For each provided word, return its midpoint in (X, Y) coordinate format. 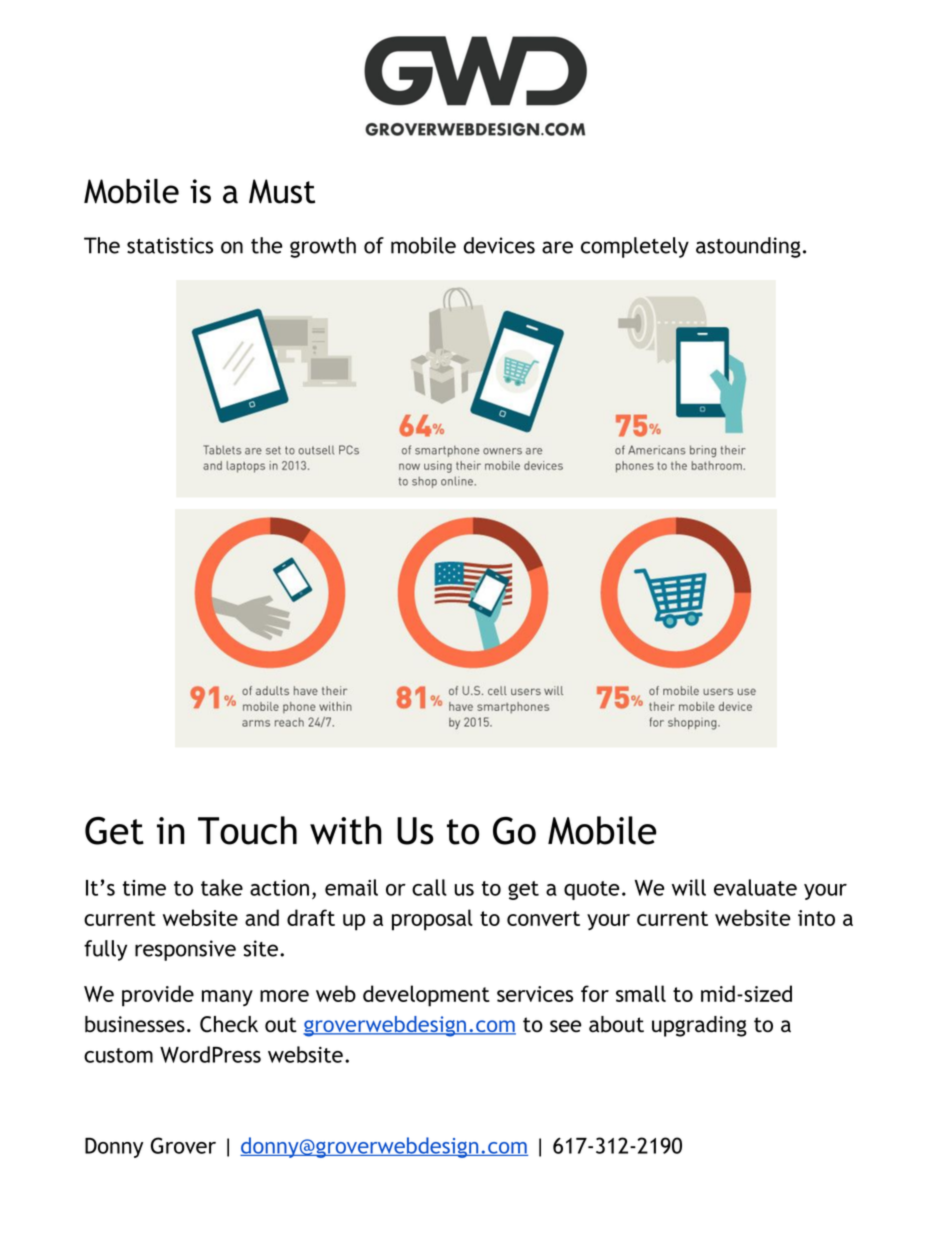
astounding (748, 247)
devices (499, 245)
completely (635, 247)
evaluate (755, 887)
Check (229, 1024)
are (557, 247)
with (346, 830)
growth (323, 247)
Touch (247, 830)
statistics (170, 245)
